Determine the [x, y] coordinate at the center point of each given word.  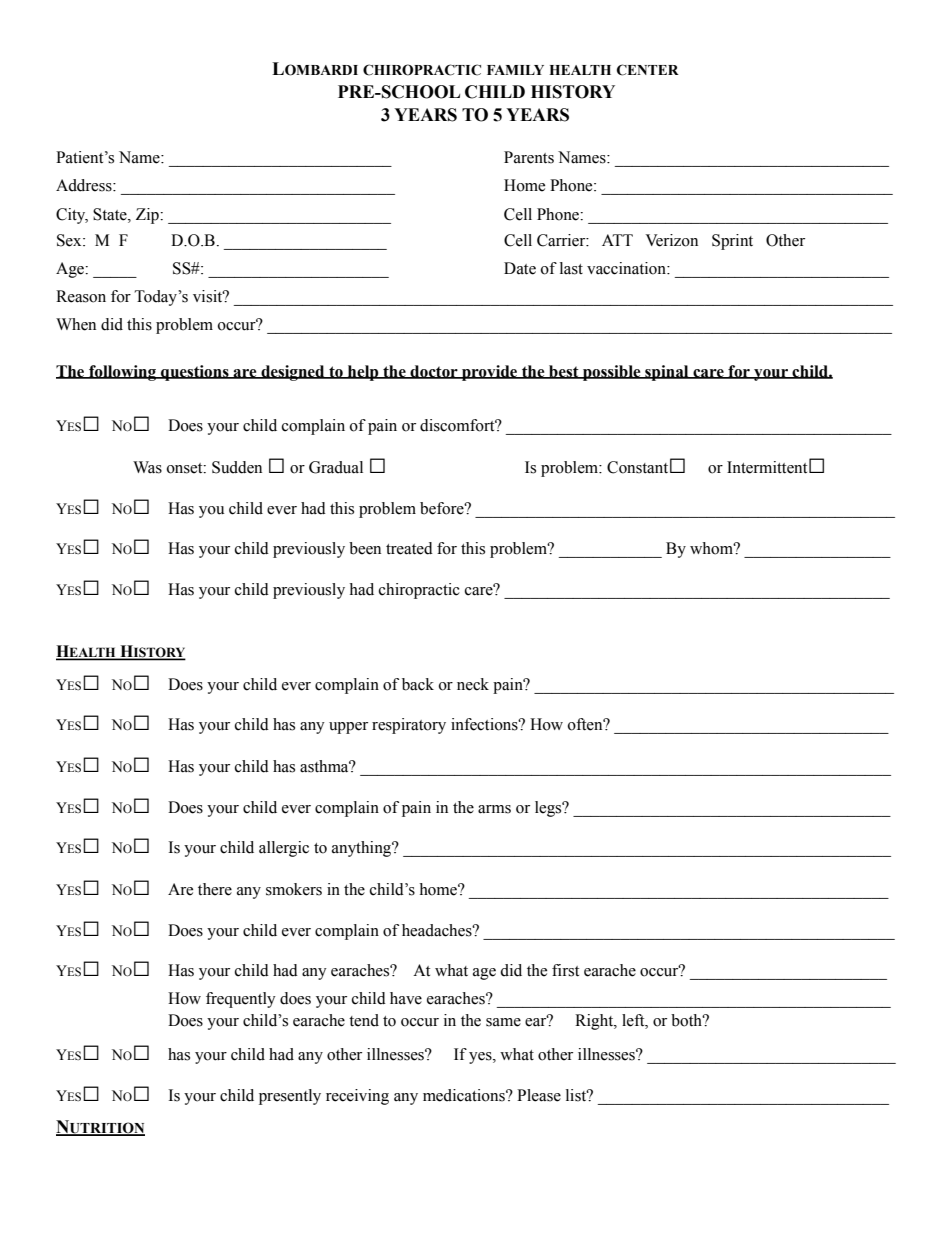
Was [147, 467]
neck [473, 684]
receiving [357, 1097]
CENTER [648, 70]
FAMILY [515, 70]
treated [409, 548]
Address [85, 185]
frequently [241, 1000]
